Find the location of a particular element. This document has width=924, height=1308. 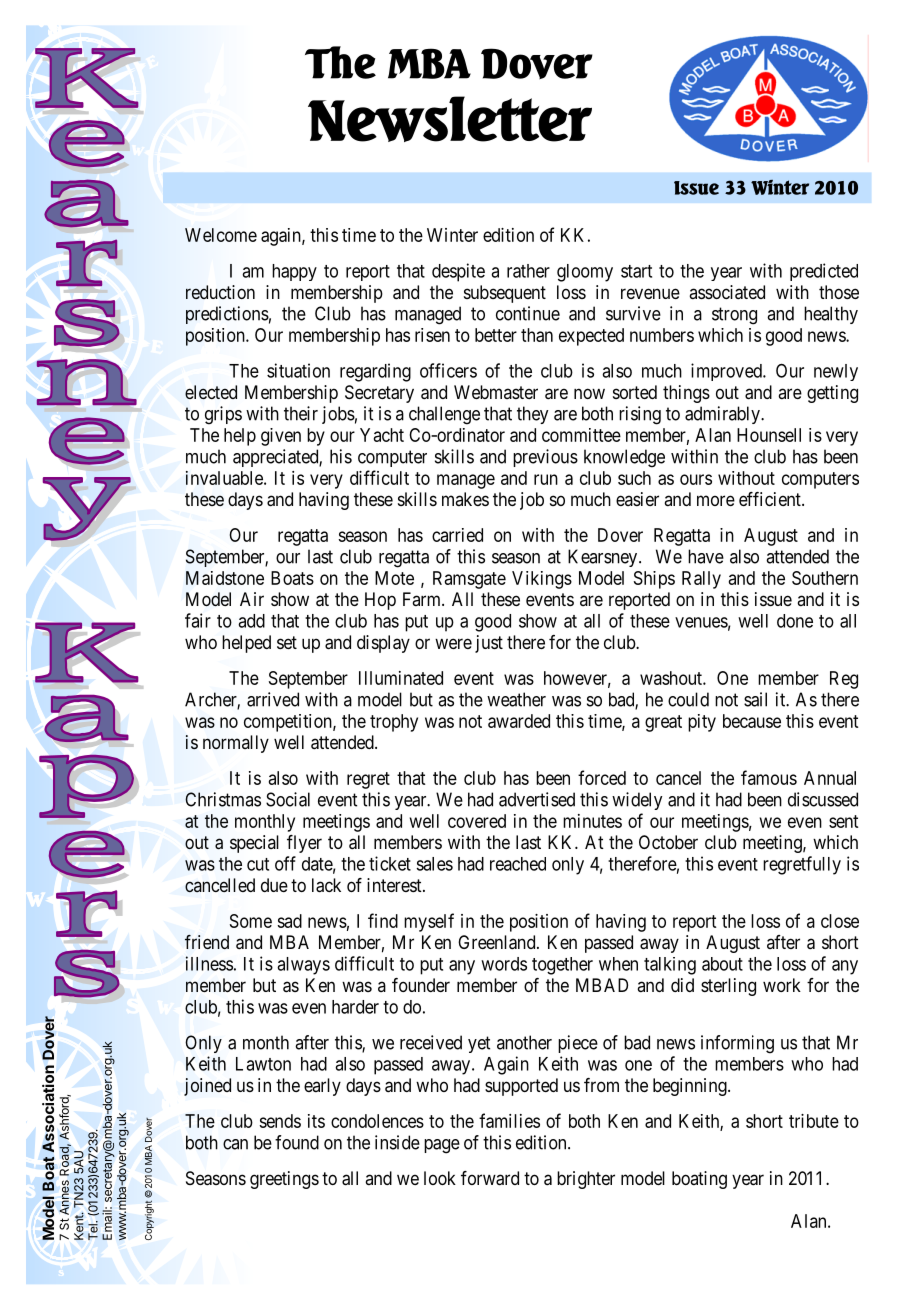

add is located at coordinates (251, 621).
